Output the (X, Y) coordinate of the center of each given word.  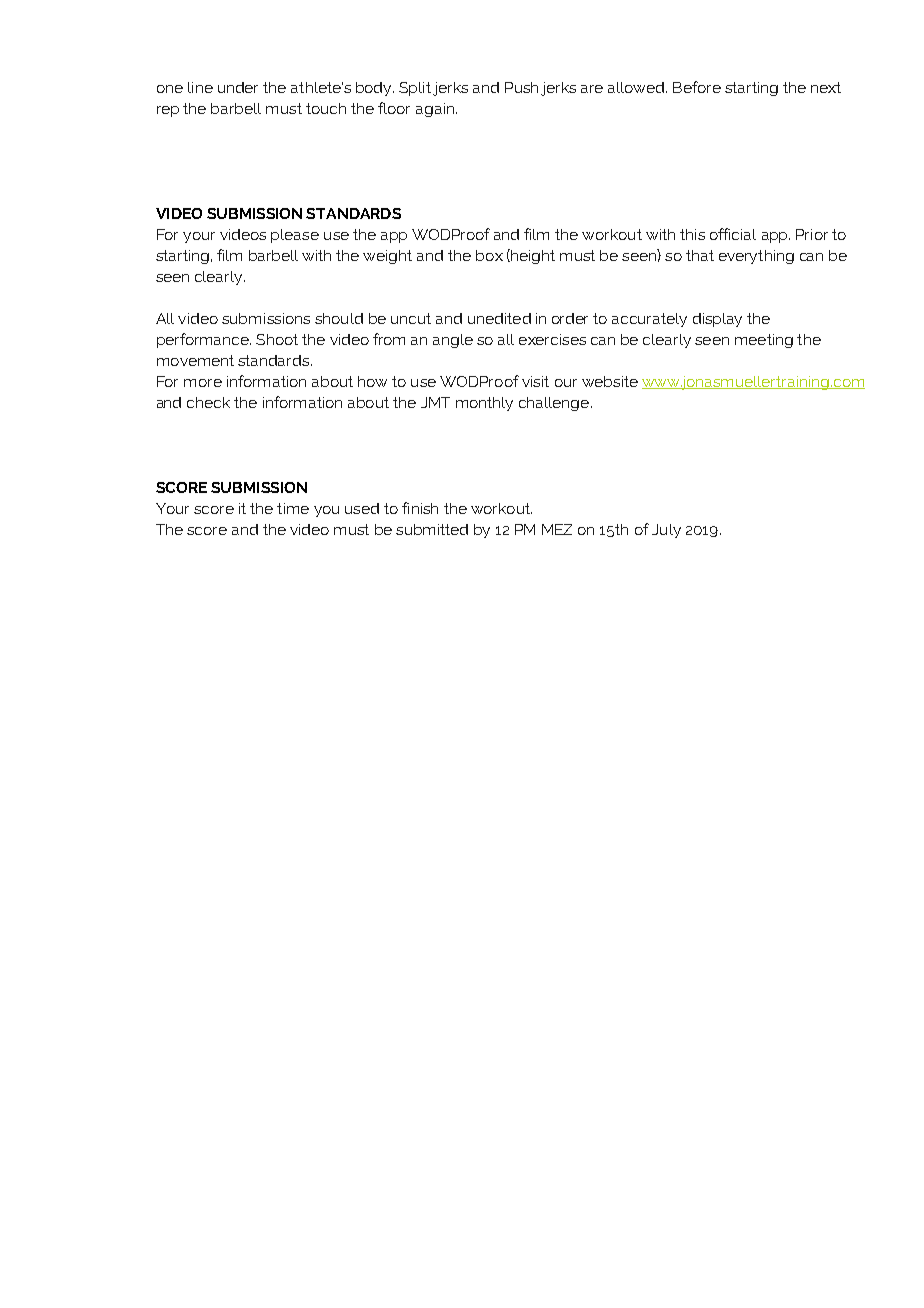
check (208, 402)
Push (521, 87)
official (733, 234)
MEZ (557, 529)
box (489, 255)
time (293, 508)
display (717, 320)
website (610, 381)
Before (697, 87)
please (295, 236)
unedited (499, 318)
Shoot (277, 339)
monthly (484, 404)
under (238, 87)
